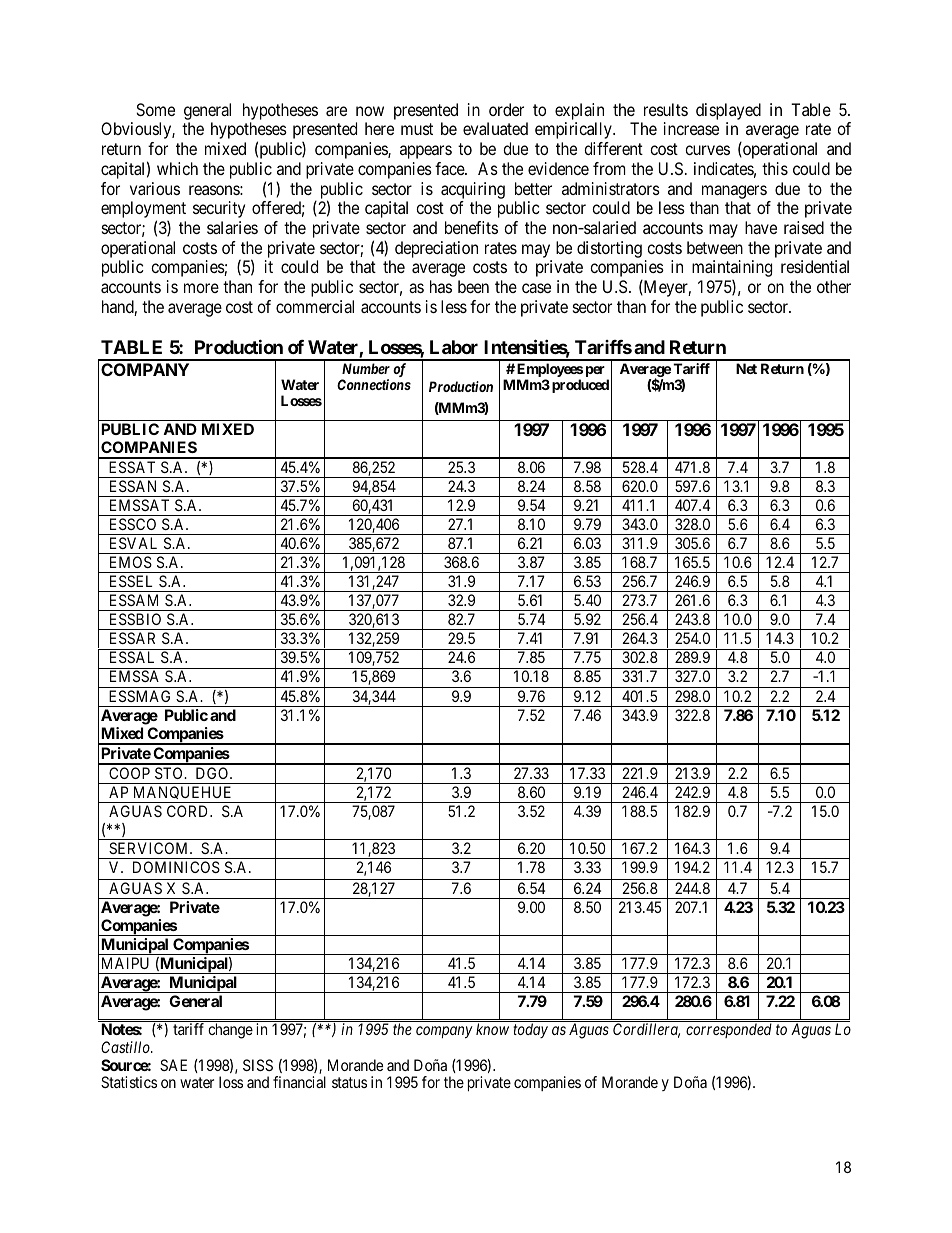  What do you see at coordinates (230, 1031) in the image?
I see `change` at bounding box center [230, 1031].
